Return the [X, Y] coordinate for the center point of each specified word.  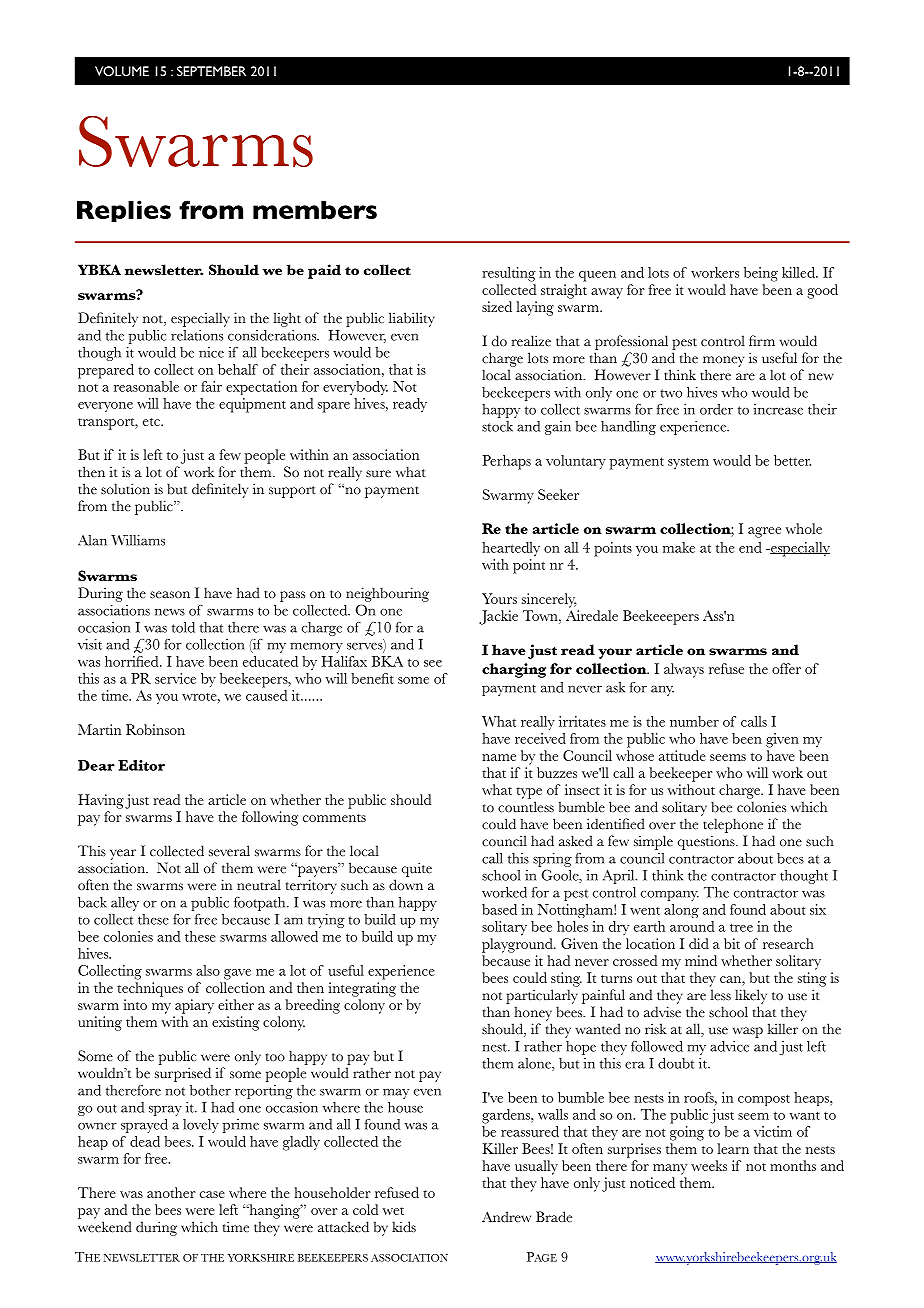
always [684, 670]
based [499, 909]
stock [497, 426]
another [171, 1192]
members [315, 210]
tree [741, 927]
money [723, 361]
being [761, 274]
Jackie [498, 617]
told [183, 627]
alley [125, 904]
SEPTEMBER [211, 71]
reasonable [146, 386]
